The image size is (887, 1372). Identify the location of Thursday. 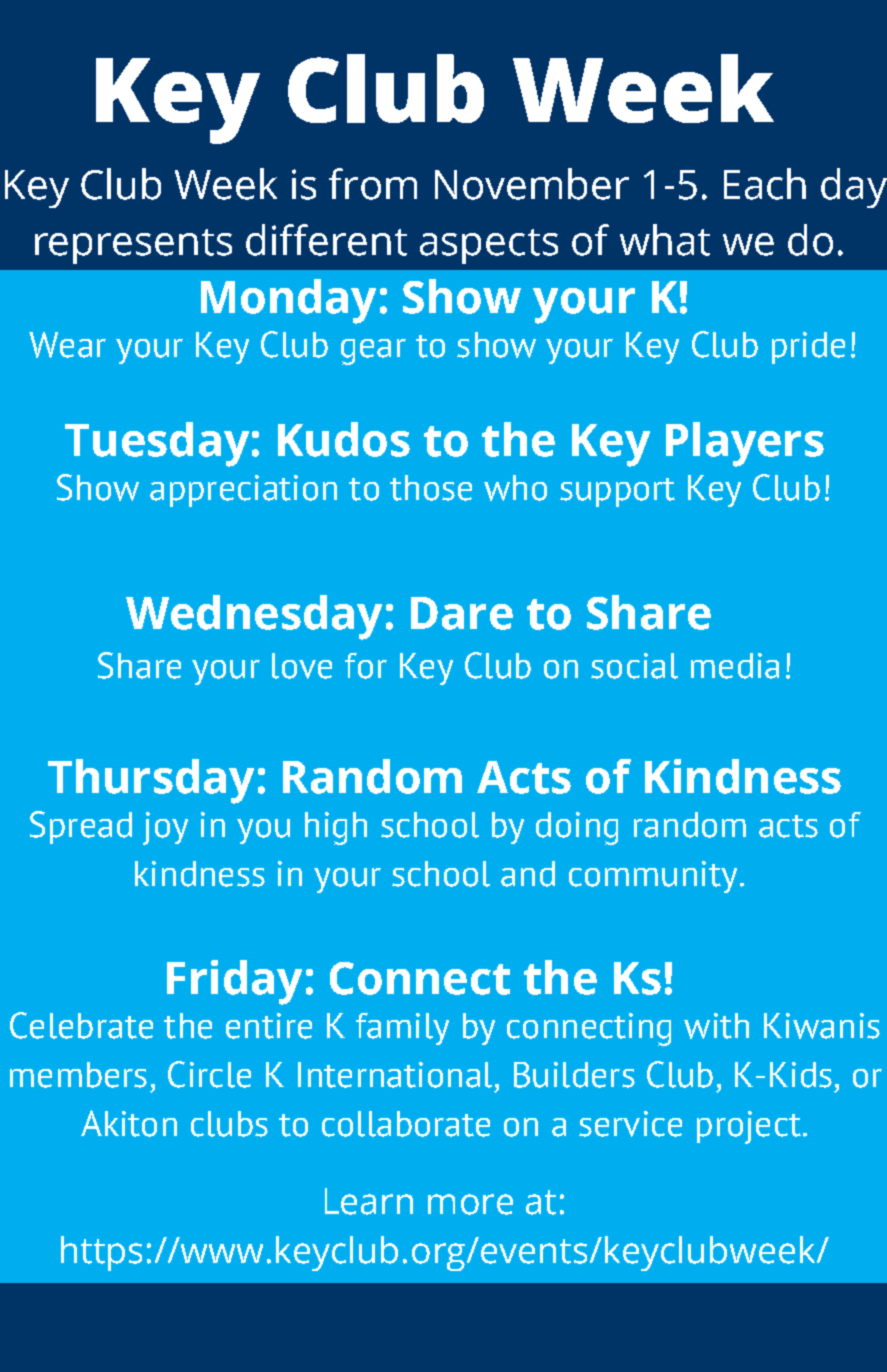
(151, 781).
